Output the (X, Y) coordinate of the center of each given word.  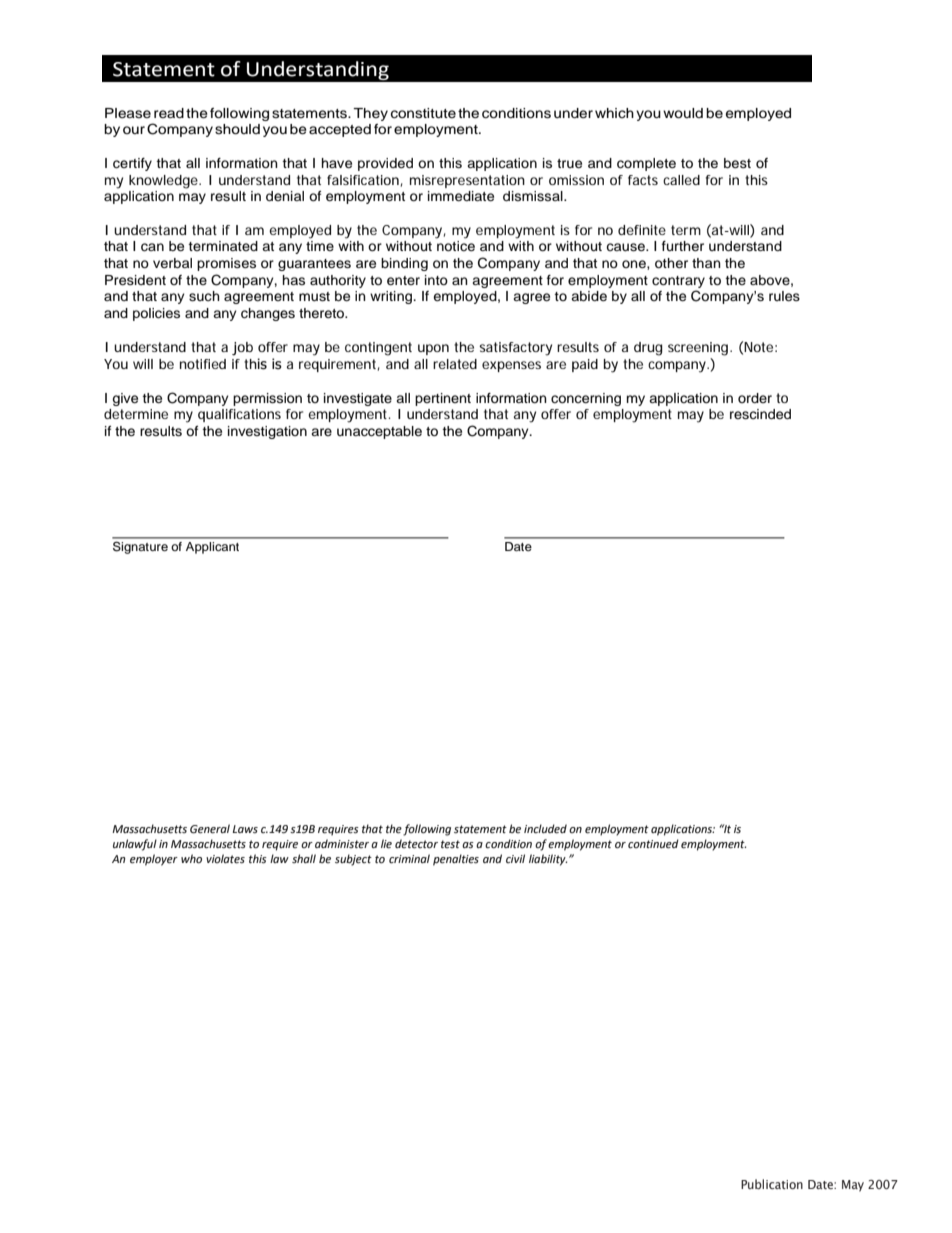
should (237, 129)
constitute (423, 113)
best (737, 163)
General (210, 829)
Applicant (212, 548)
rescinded (760, 414)
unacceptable (379, 432)
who (191, 859)
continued (653, 844)
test (450, 844)
